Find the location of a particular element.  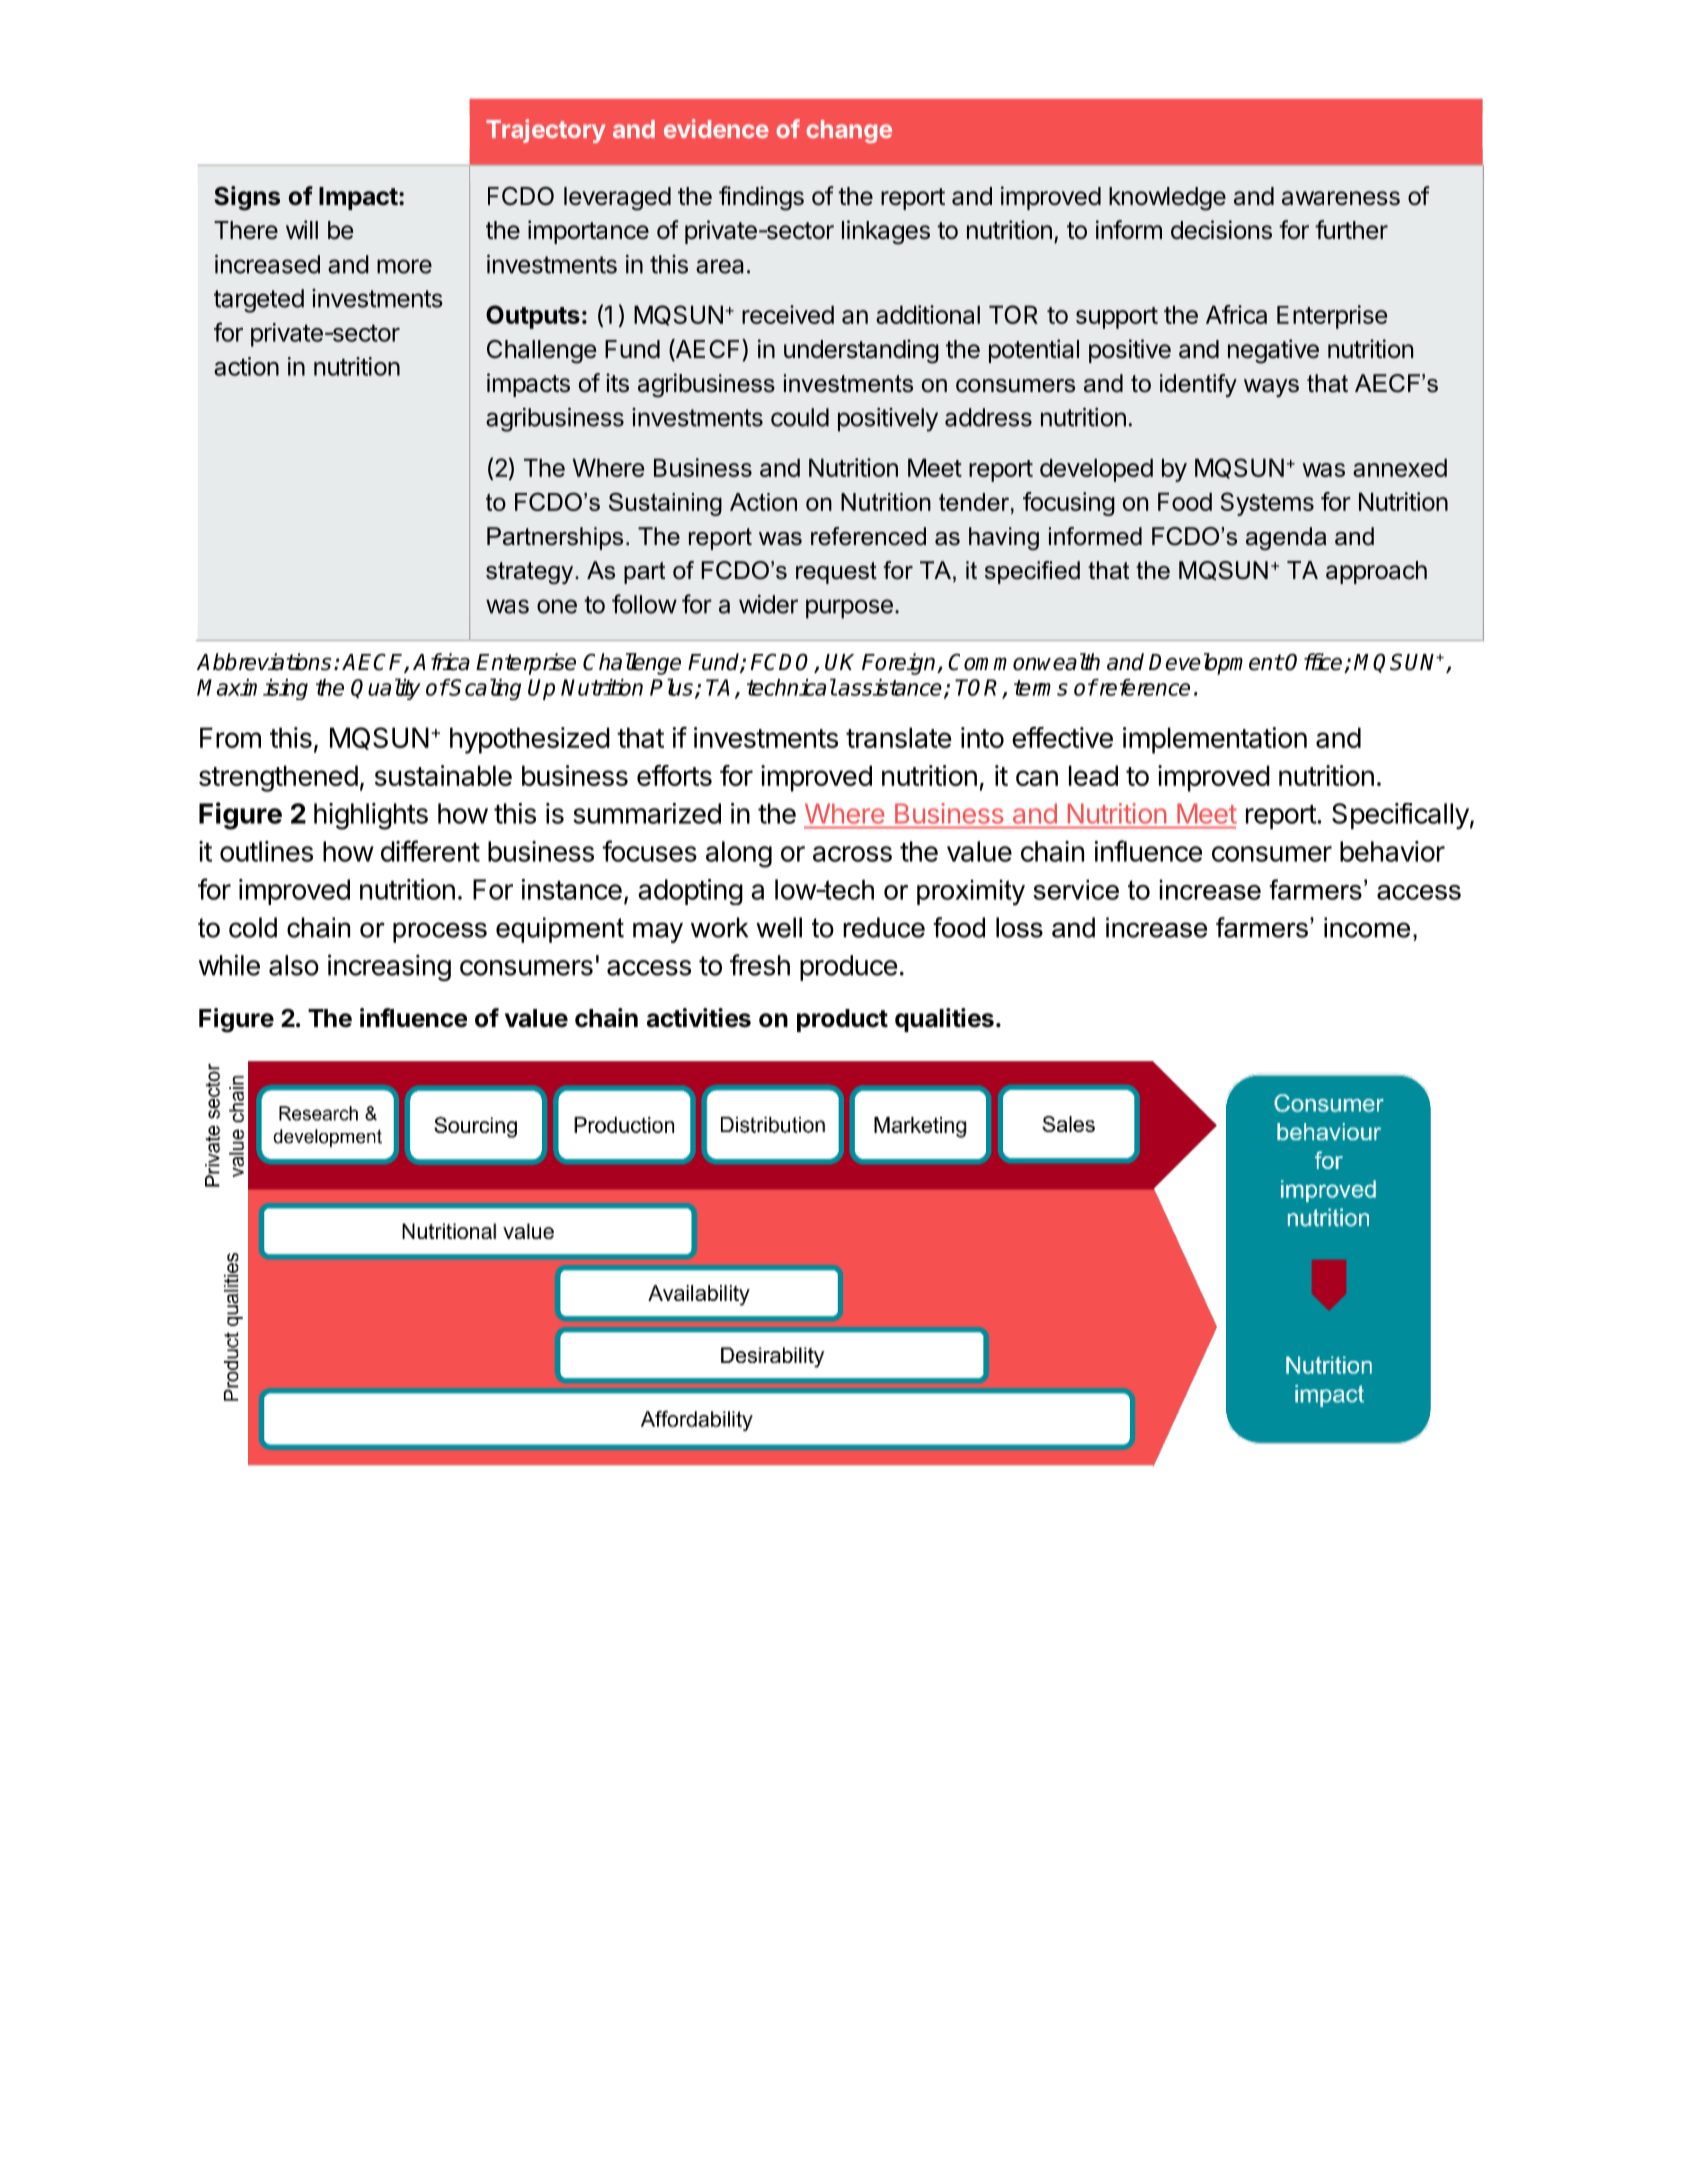

strategy is located at coordinates (531, 573).
